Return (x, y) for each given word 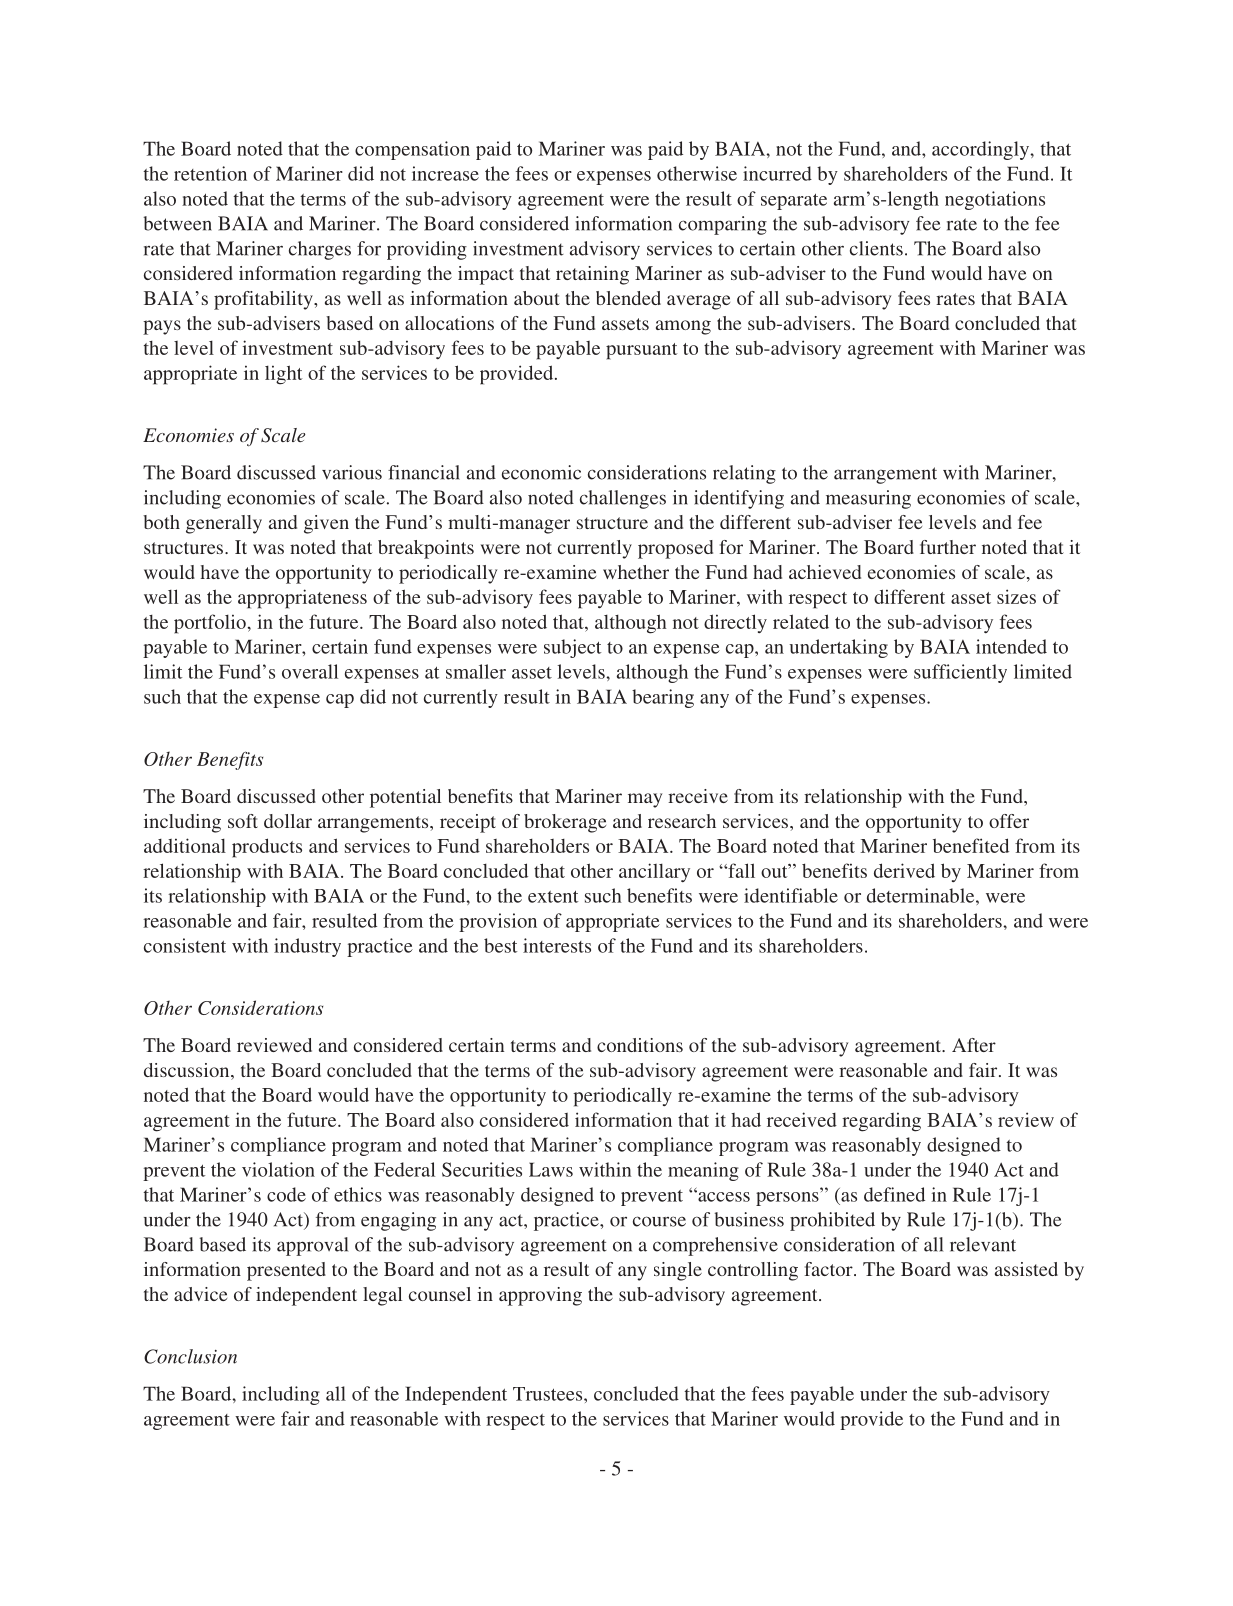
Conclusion (190, 1356)
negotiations (995, 200)
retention (210, 173)
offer (1009, 821)
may (645, 800)
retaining (592, 275)
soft (243, 821)
